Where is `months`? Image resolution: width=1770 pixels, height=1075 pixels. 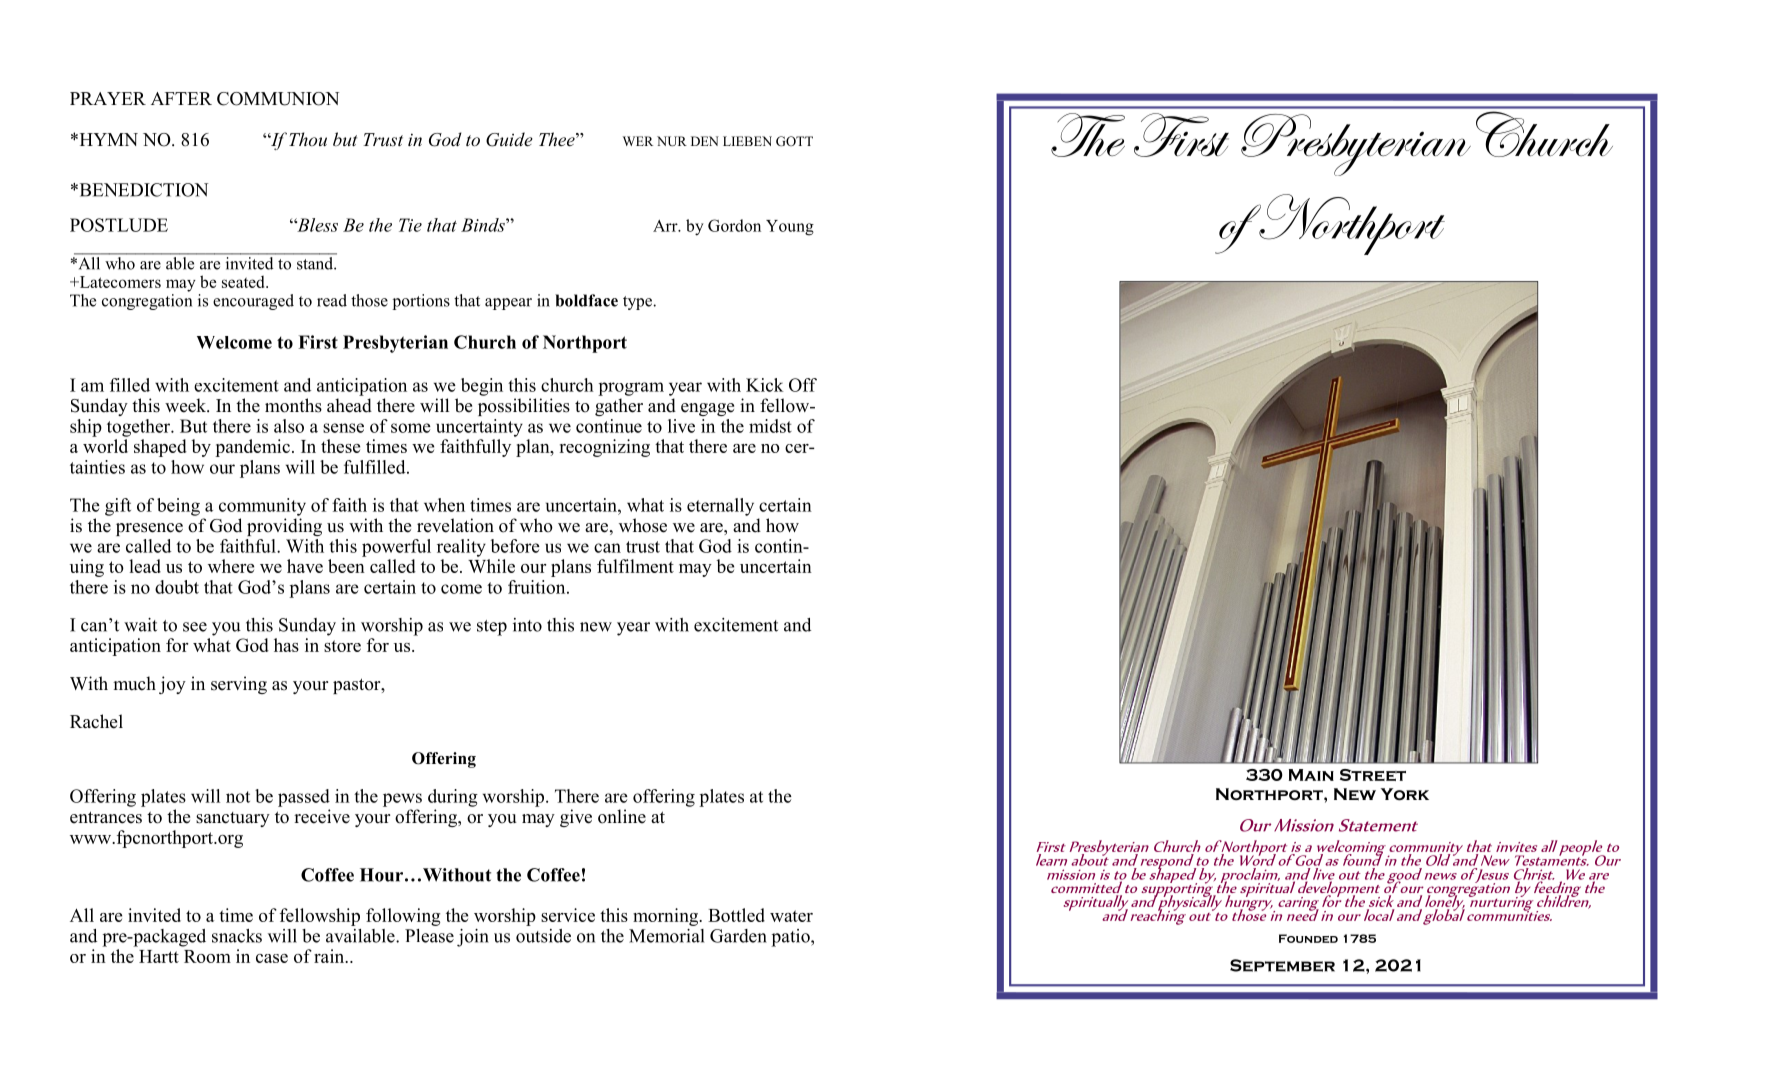 months is located at coordinates (293, 405).
